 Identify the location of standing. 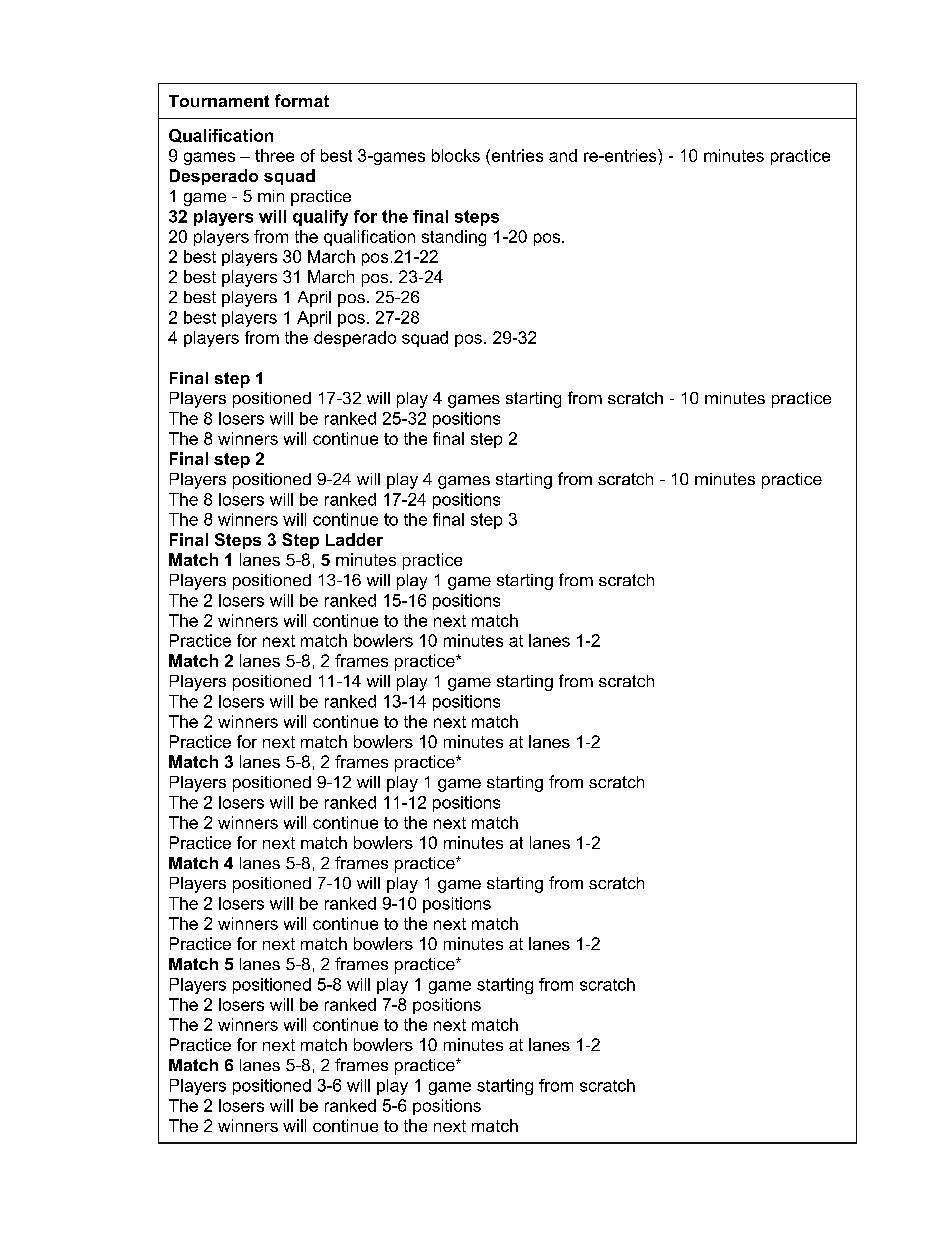
(454, 238).
